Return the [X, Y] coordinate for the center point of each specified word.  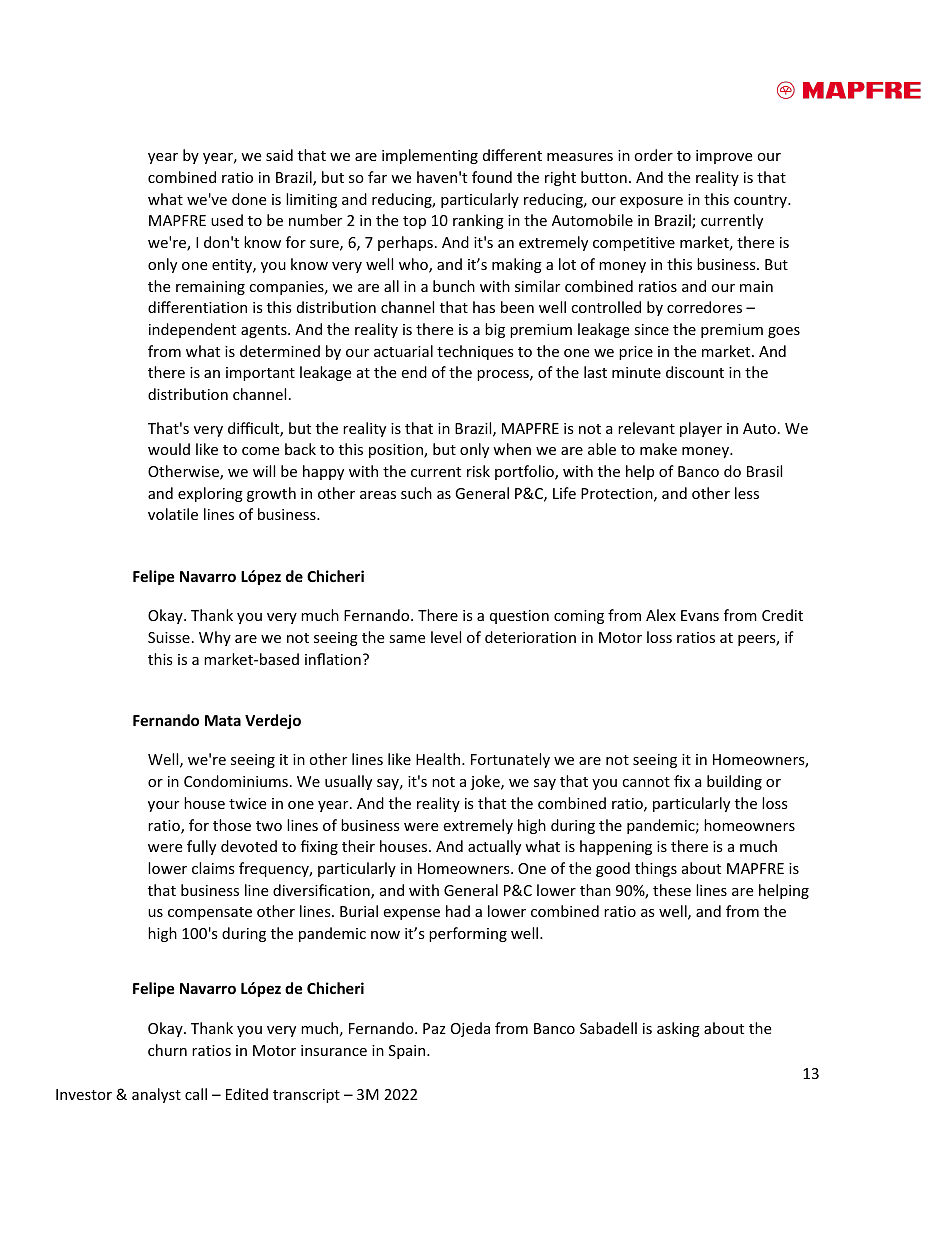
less [747, 493]
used [227, 220]
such [416, 493]
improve [724, 157]
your [163, 806]
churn [167, 1050]
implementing [430, 156]
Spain [408, 1052]
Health [439, 759]
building [734, 782]
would [169, 449]
